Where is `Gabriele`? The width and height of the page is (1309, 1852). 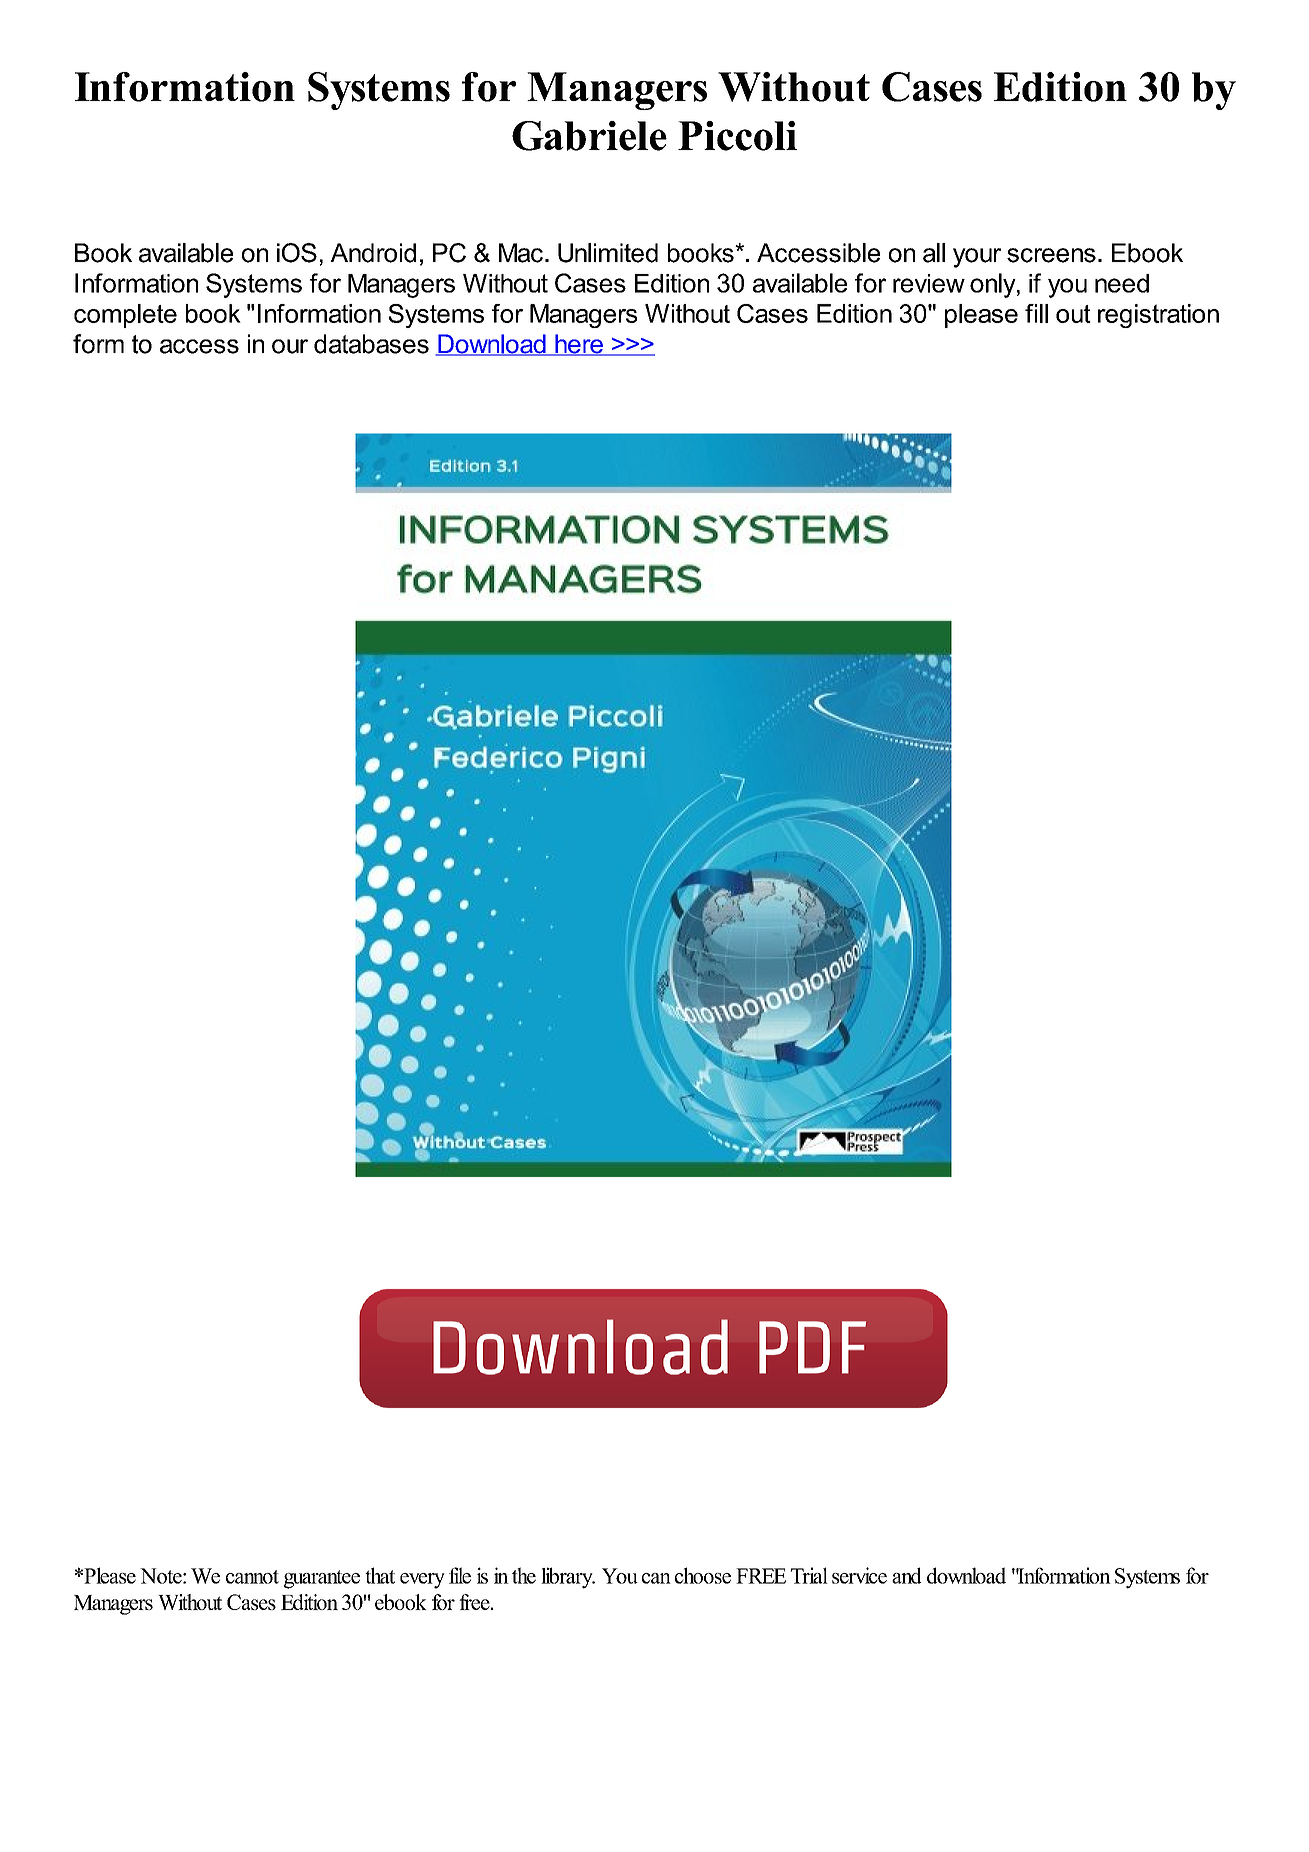
Gabriele is located at coordinates (589, 136).
